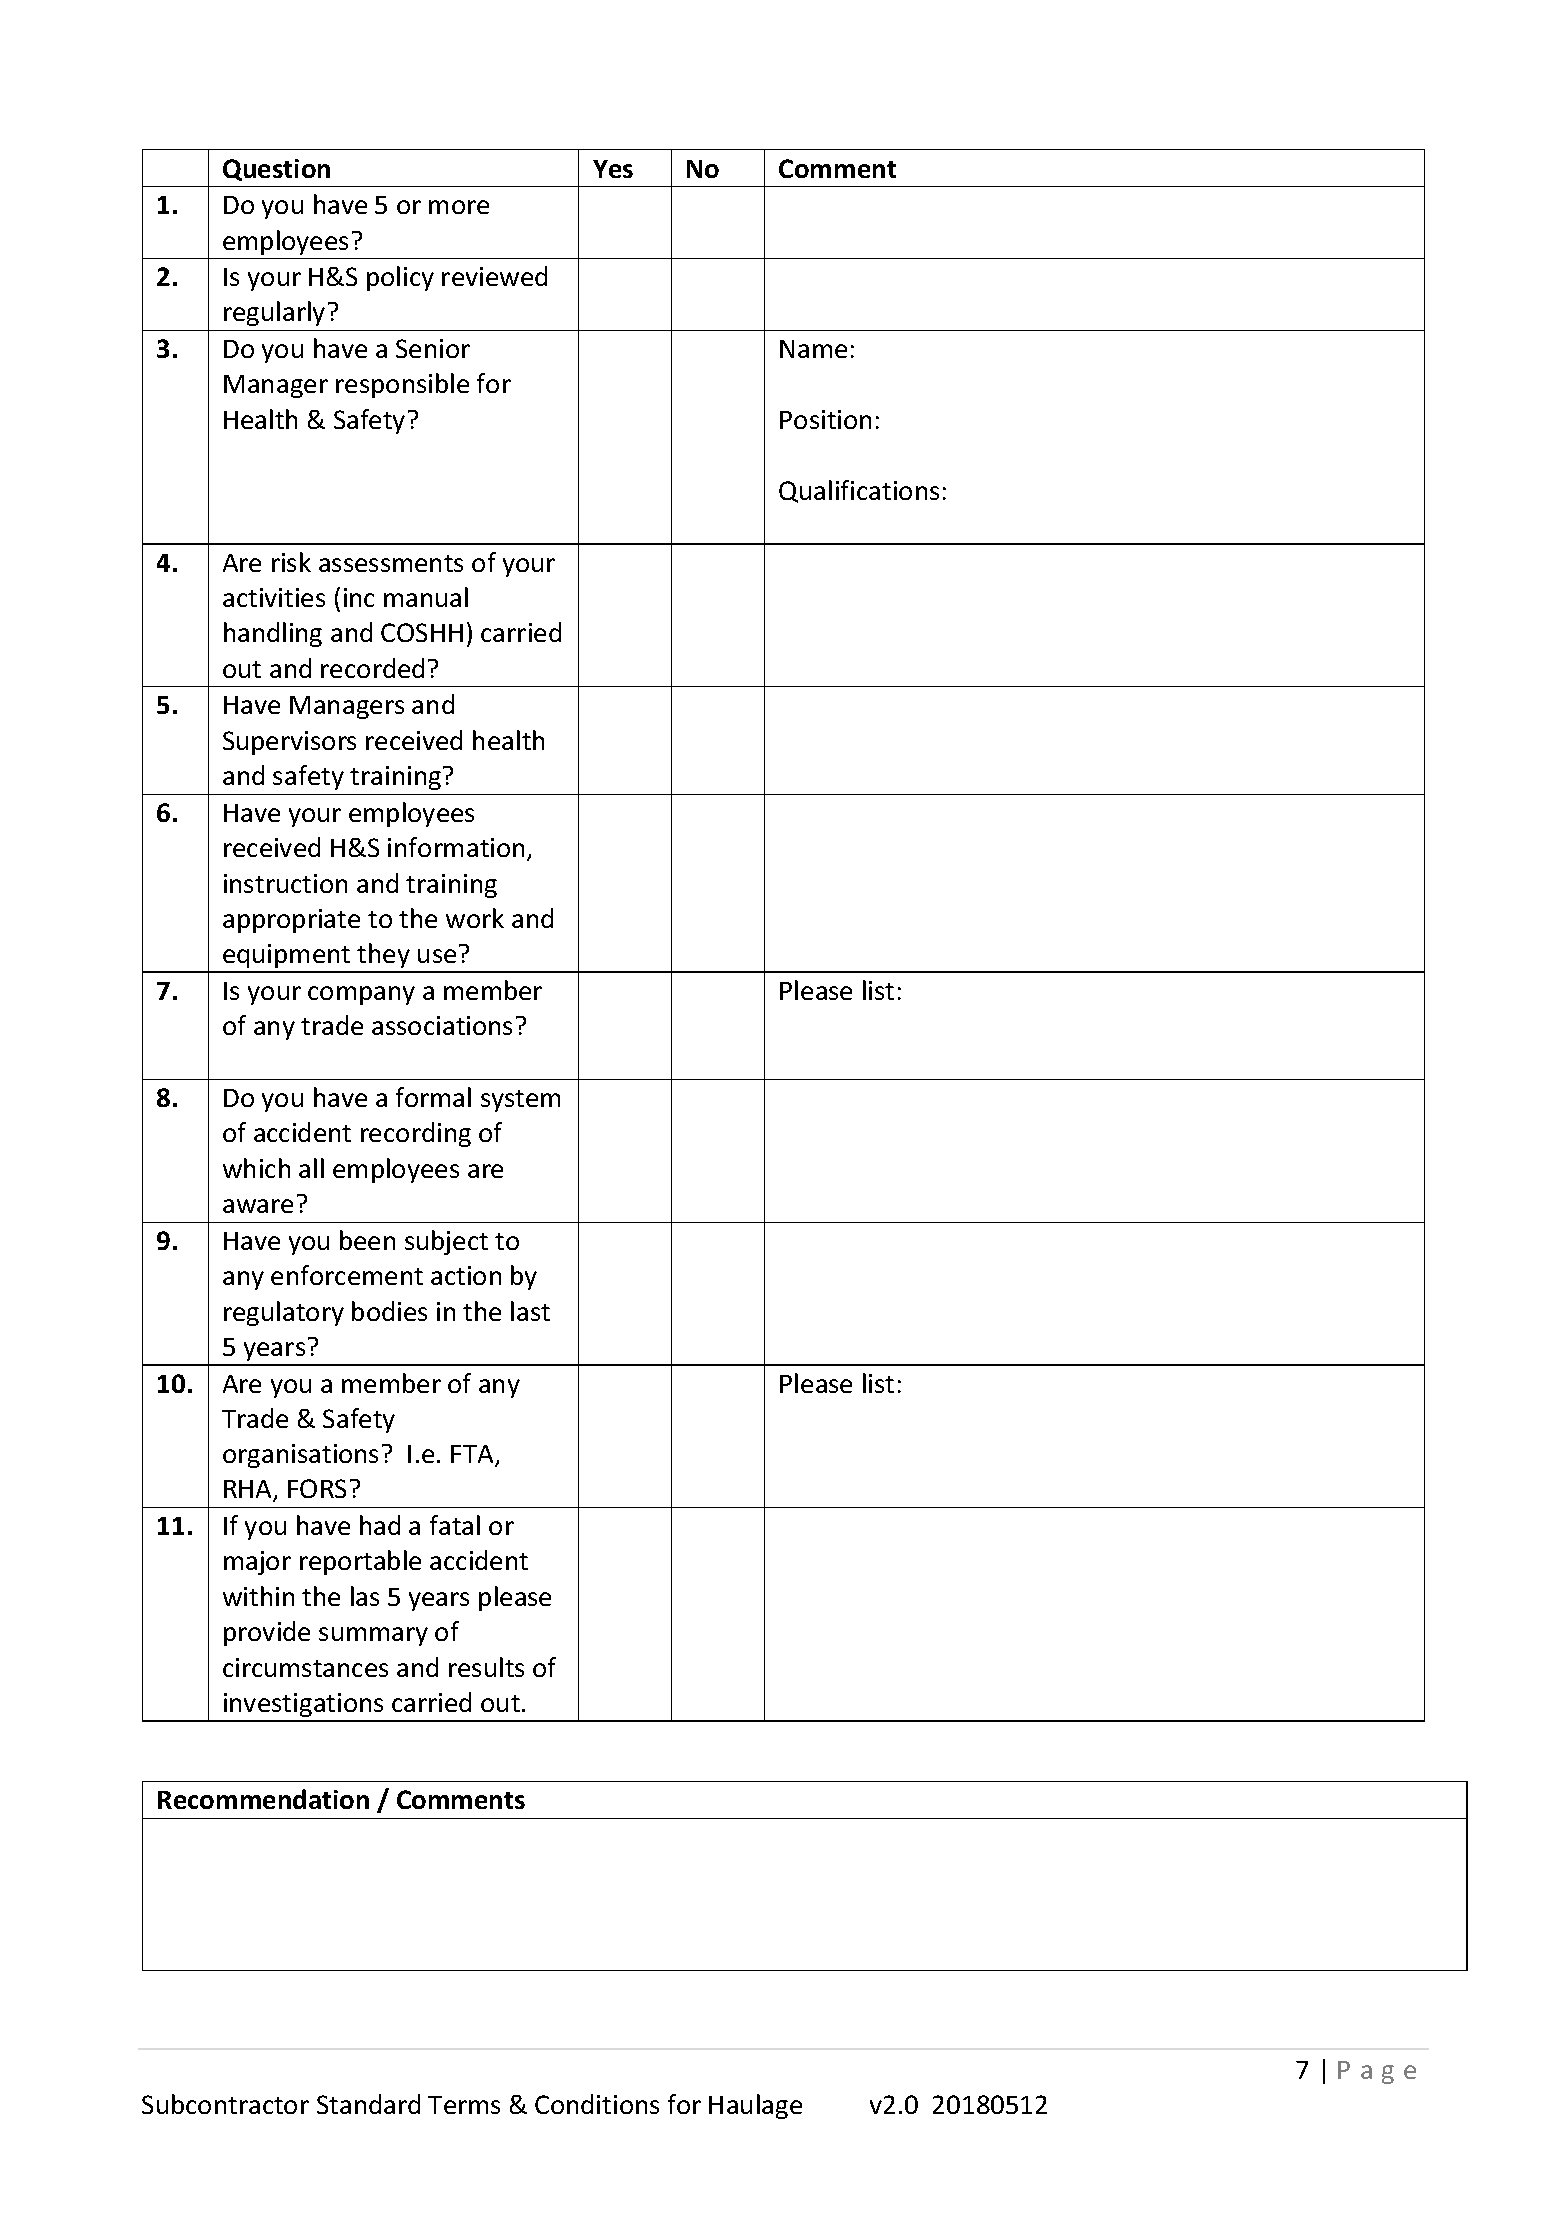 This screenshot has width=1567, height=2216. Describe the element at coordinates (400, 278) in the screenshot. I see `policy` at that location.
